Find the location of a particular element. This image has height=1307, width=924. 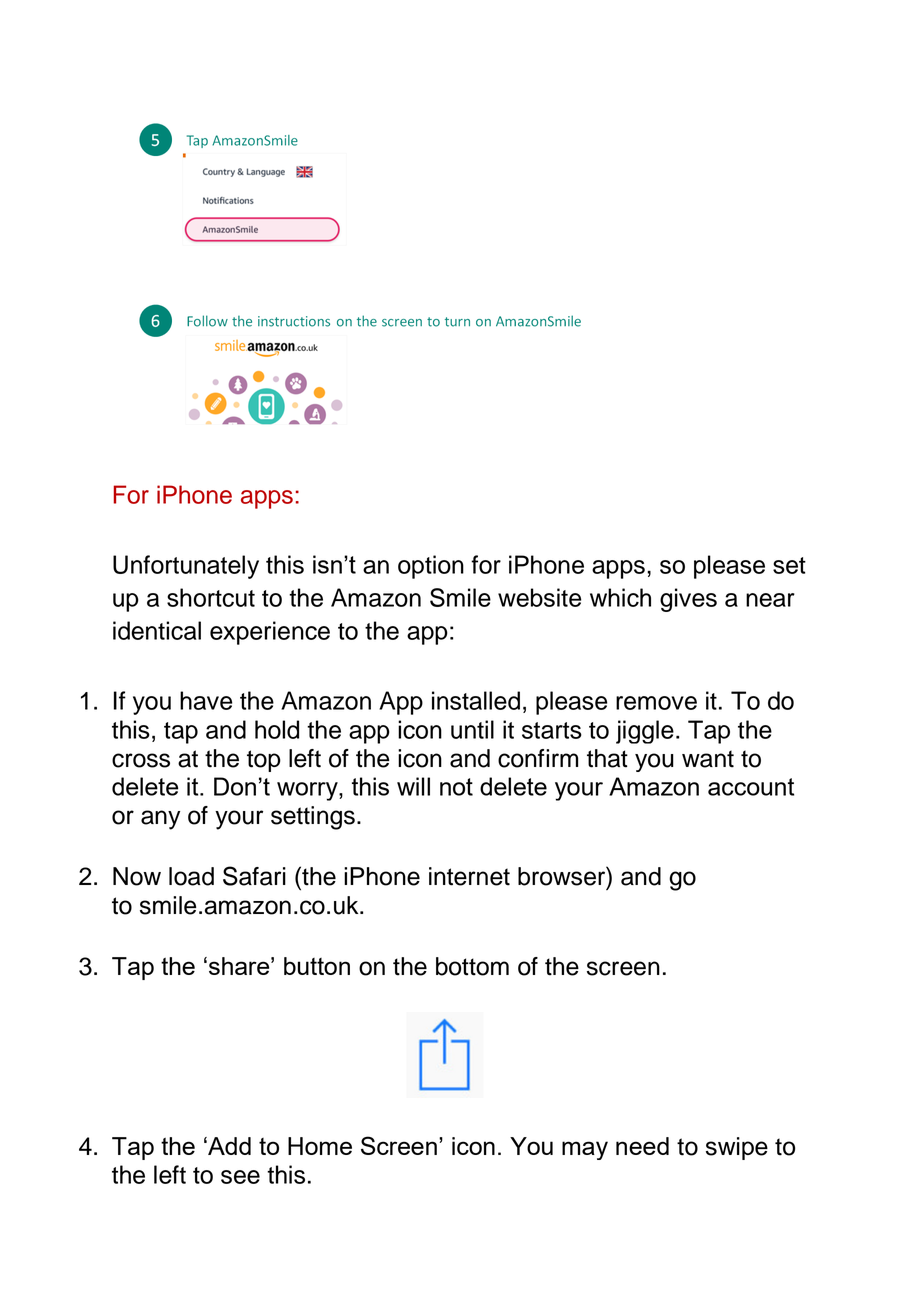

option is located at coordinates (431, 567).
